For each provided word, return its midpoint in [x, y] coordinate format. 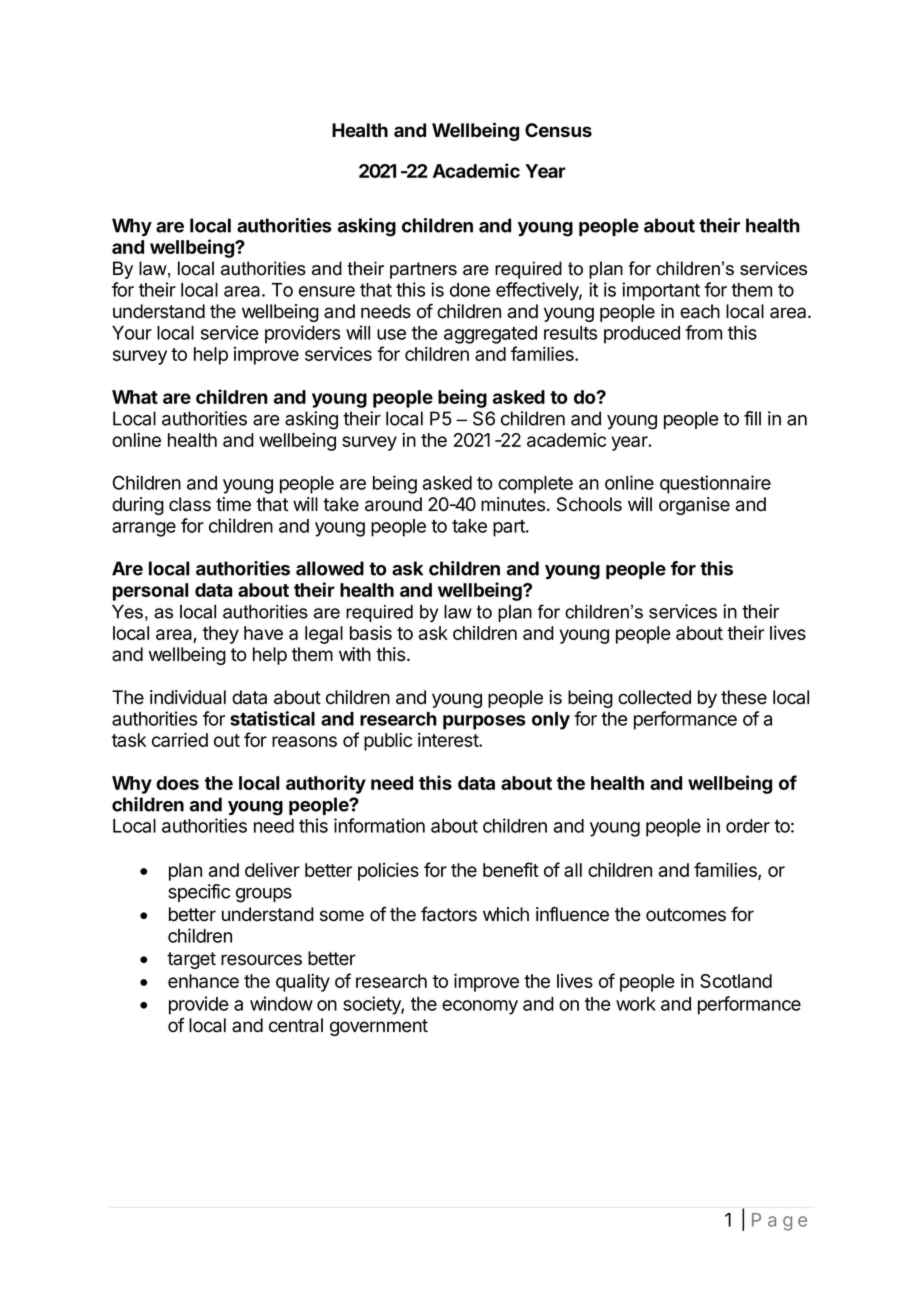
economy [480, 1007]
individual [188, 697]
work [636, 1004]
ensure [327, 291]
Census [558, 130]
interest [449, 739]
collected [654, 697]
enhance [203, 981]
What [135, 397]
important [661, 291]
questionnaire [715, 484]
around [393, 504]
